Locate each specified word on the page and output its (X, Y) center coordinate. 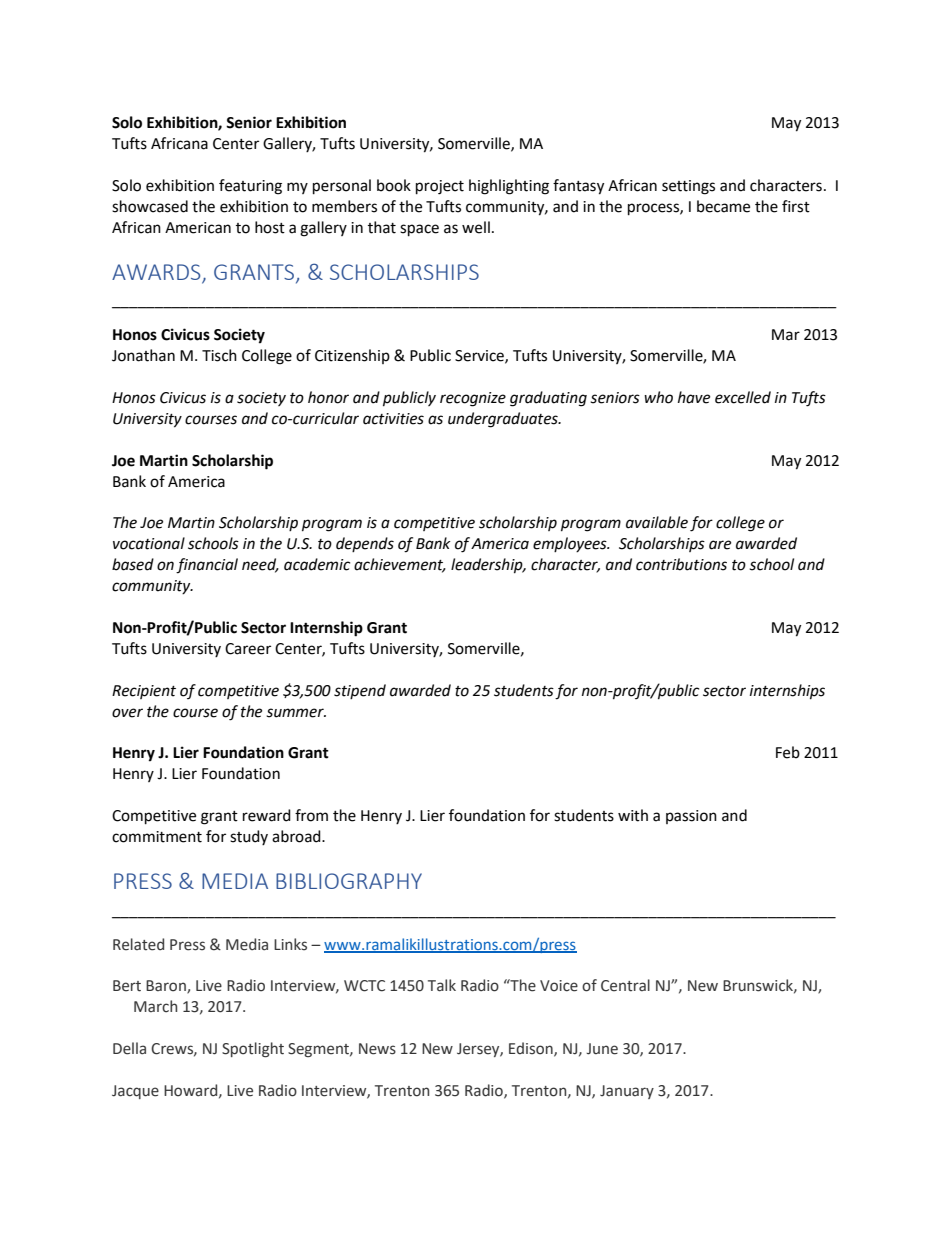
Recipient (144, 692)
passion (691, 817)
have (694, 397)
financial (207, 566)
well (476, 227)
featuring (250, 187)
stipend (360, 691)
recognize (473, 399)
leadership (488, 566)
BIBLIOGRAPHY (349, 881)
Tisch (219, 355)
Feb (788, 752)
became (723, 206)
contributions (681, 564)
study (249, 837)
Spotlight (253, 1049)
